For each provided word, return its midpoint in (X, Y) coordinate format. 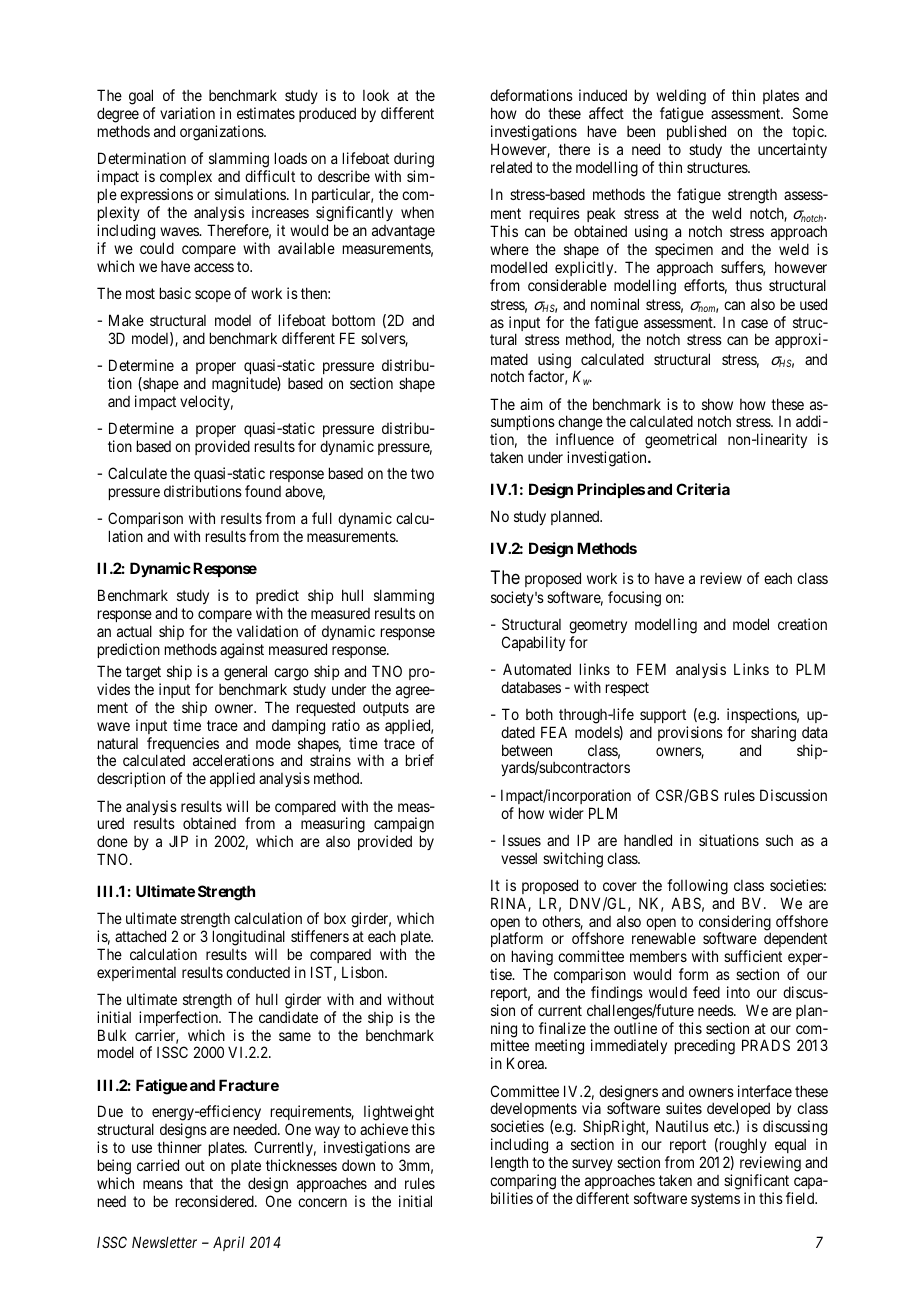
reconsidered (216, 1201)
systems (715, 1200)
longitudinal (249, 938)
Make (126, 320)
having (532, 958)
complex (186, 179)
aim (531, 404)
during (414, 161)
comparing (523, 1182)
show (717, 404)
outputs (386, 709)
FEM (651, 669)
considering (735, 924)
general (245, 673)
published (696, 134)
